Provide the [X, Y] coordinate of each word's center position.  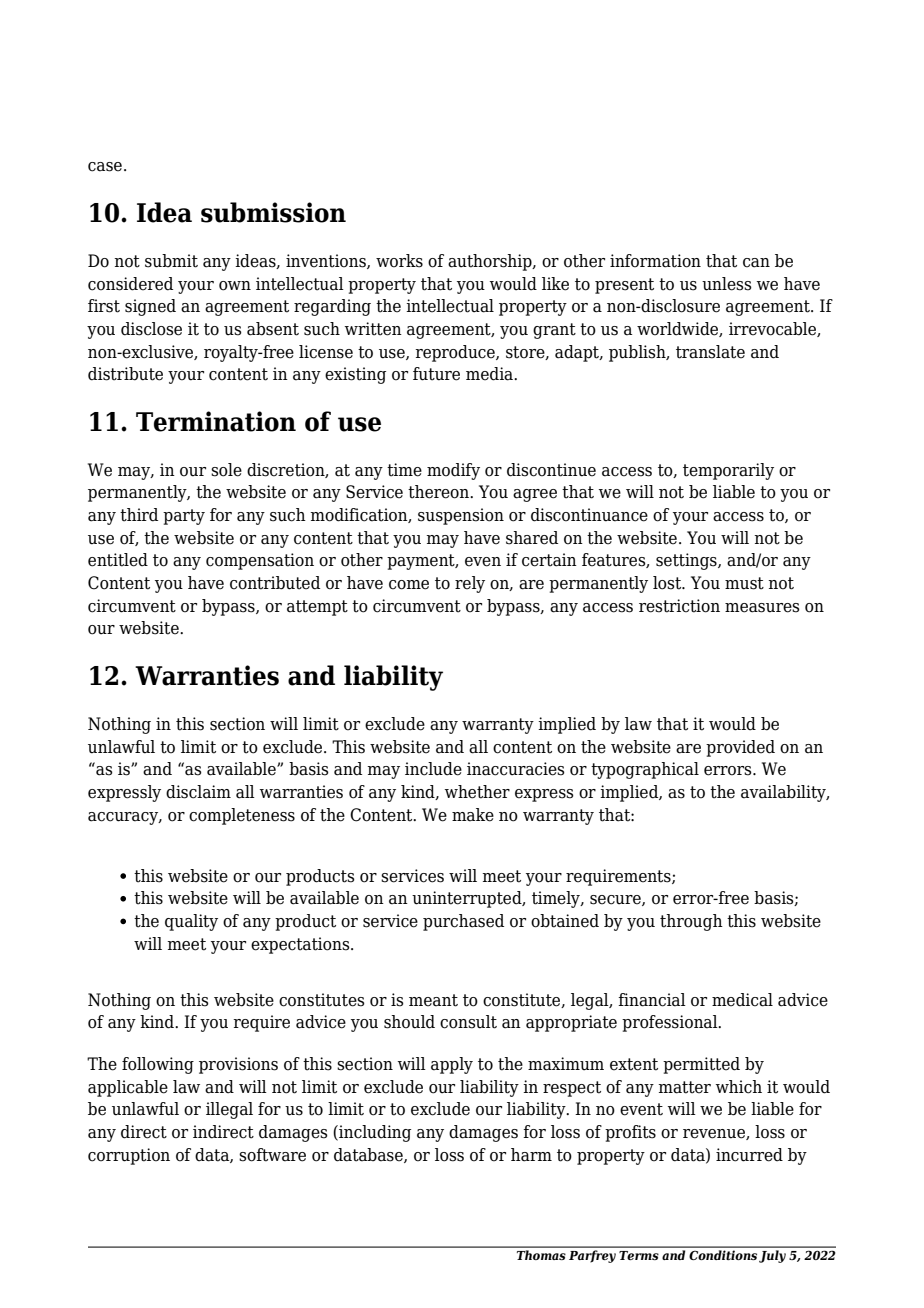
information [655, 261]
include [433, 769]
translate [710, 352]
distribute [125, 374]
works [399, 261]
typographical [645, 770]
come [409, 585]
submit [171, 261]
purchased [463, 922]
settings [687, 561]
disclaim [198, 792]
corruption [129, 1156]
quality [191, 922]
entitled [118, 560]
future [436, 374]
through [691, 922]
